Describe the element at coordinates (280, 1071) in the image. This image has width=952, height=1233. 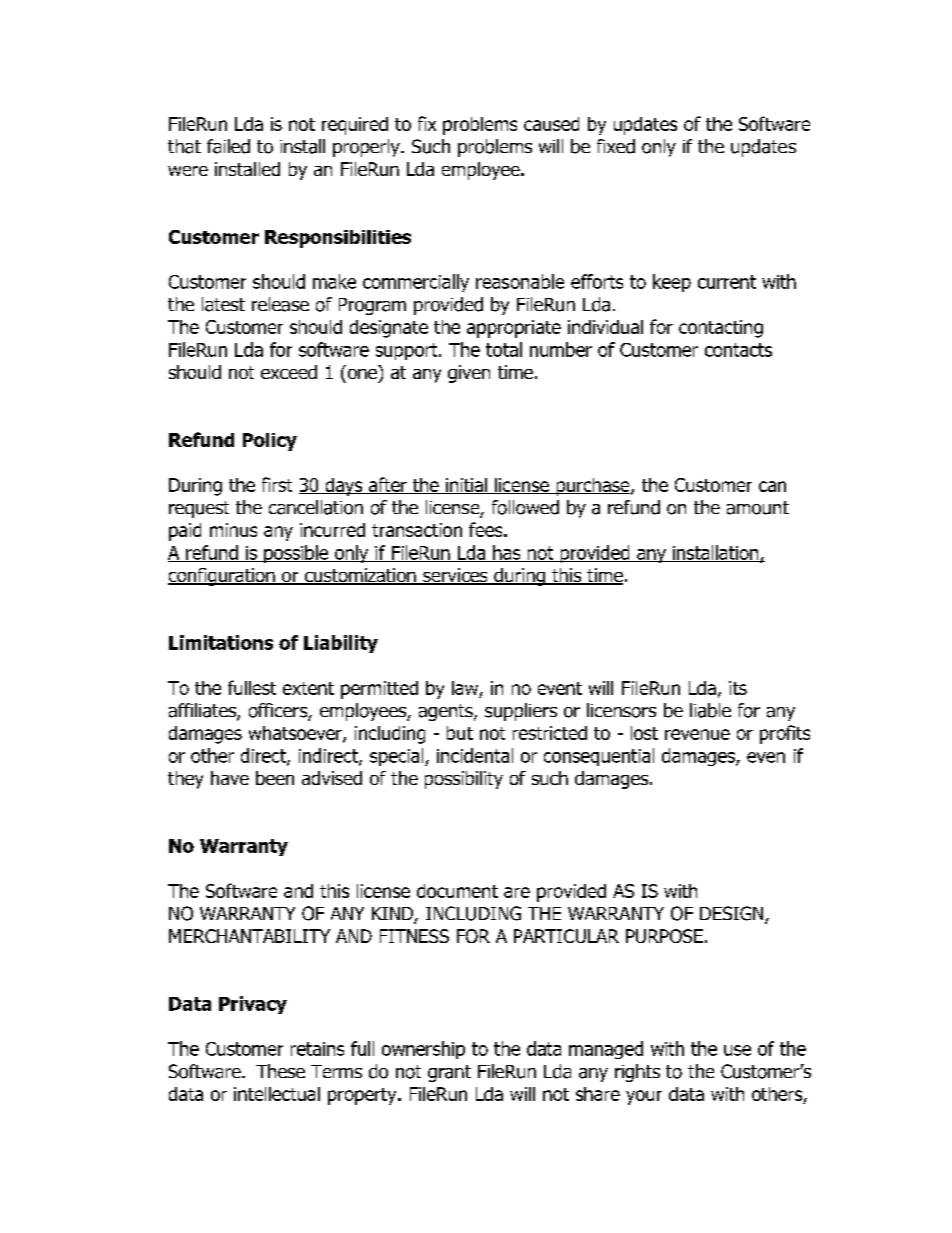
I see `These` at that location.
